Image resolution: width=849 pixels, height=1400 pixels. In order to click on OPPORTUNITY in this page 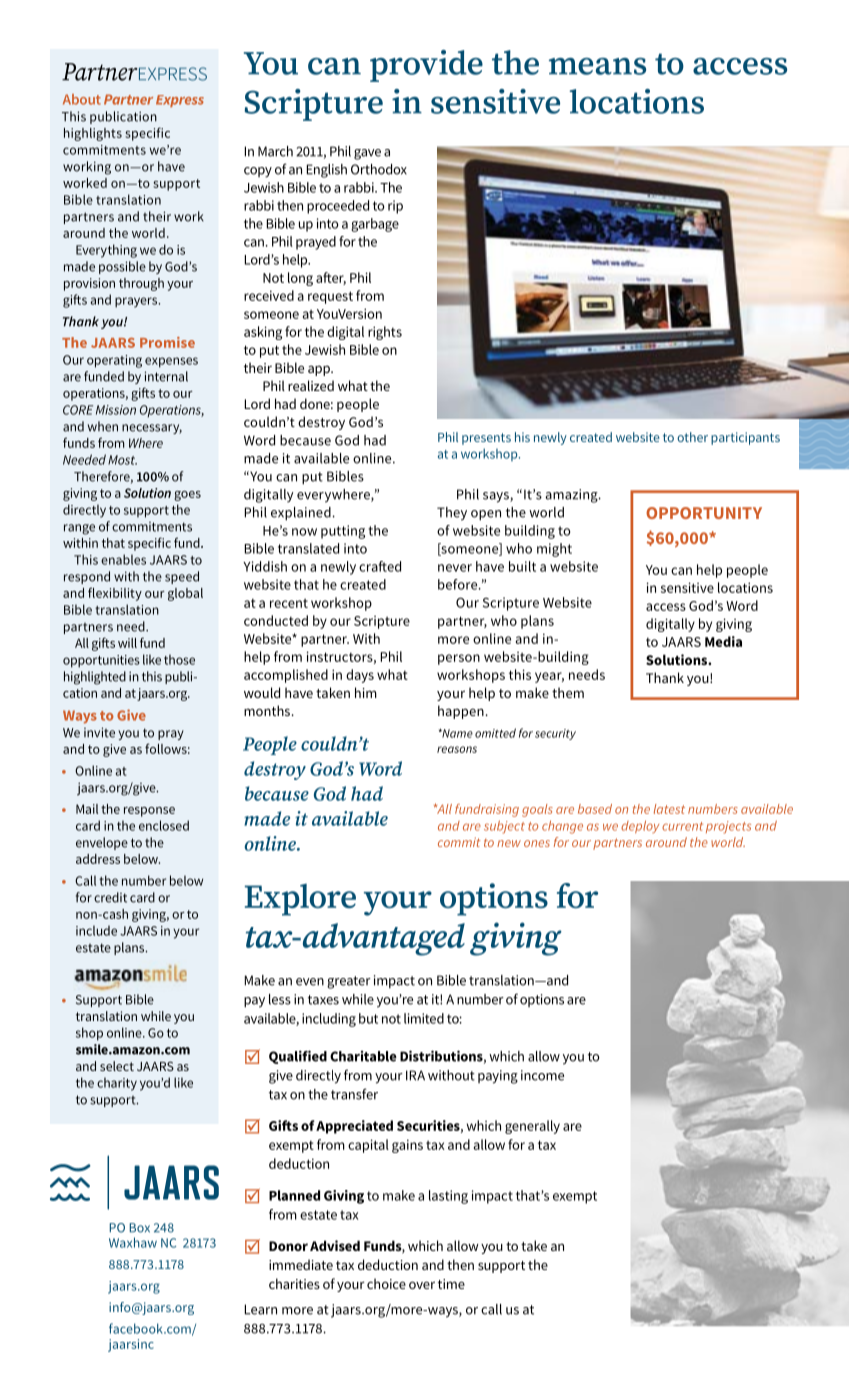, I will do `click(704, 513)`.
